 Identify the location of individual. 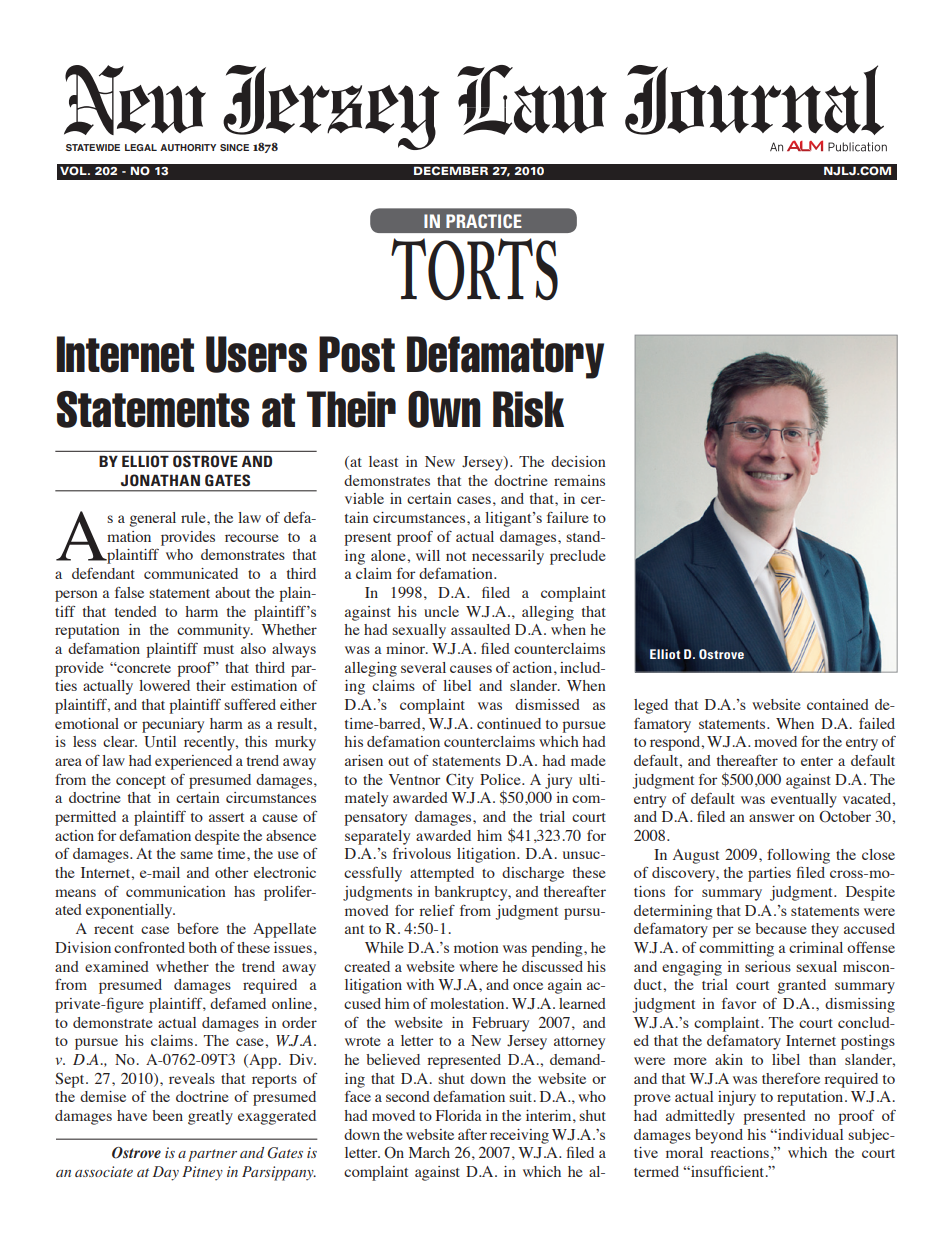
(809, 1134).
